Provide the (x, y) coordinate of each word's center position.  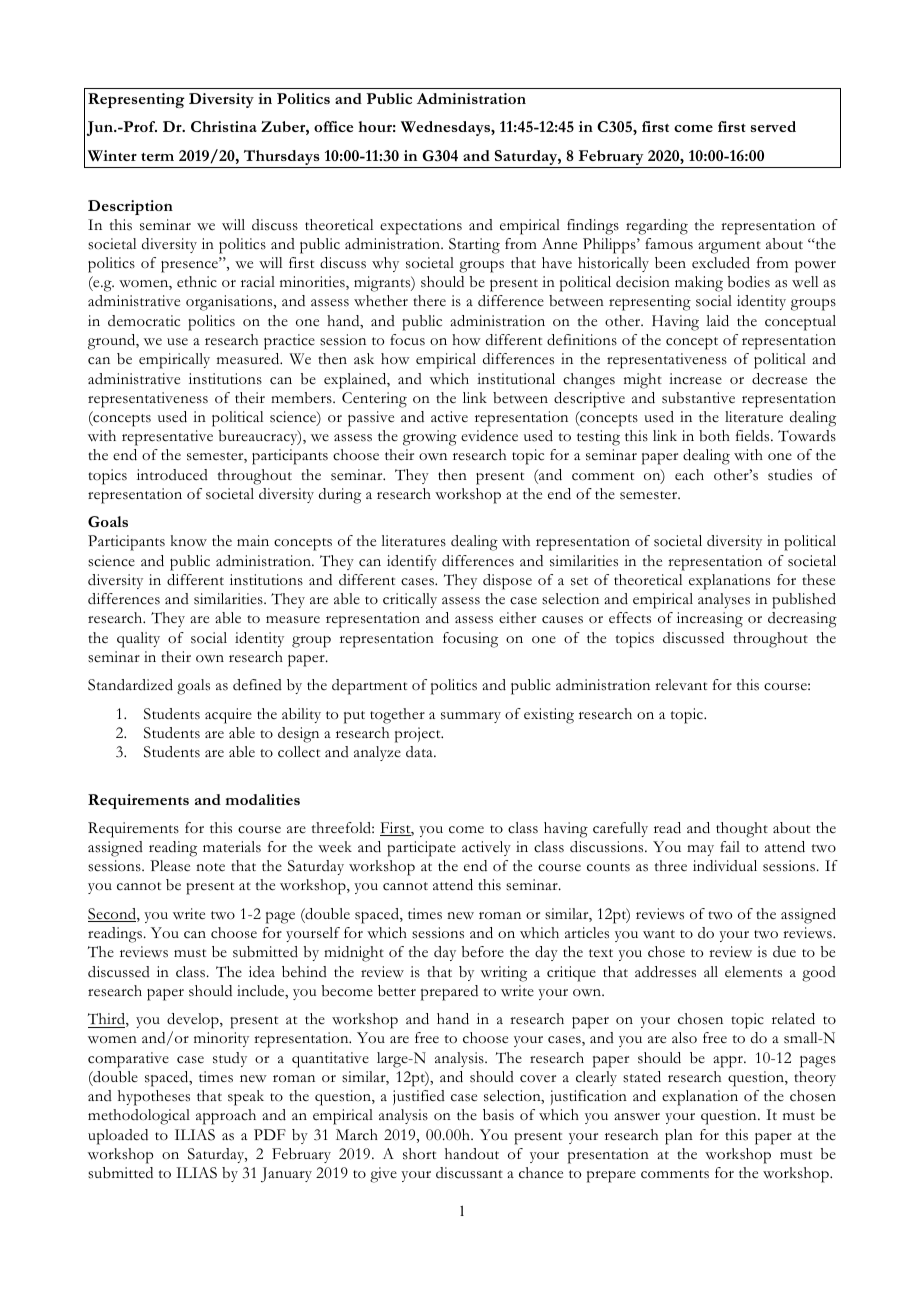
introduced (172, 475)
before (483, 952)
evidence (489, 436)
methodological (139, 1117)
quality (138, 640)
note (210, 867)
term (157, 157)
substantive (698, 398)
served (773, 126)
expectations (421, 227)
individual (725, 865)
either (517, 618)
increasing (710, 620)
